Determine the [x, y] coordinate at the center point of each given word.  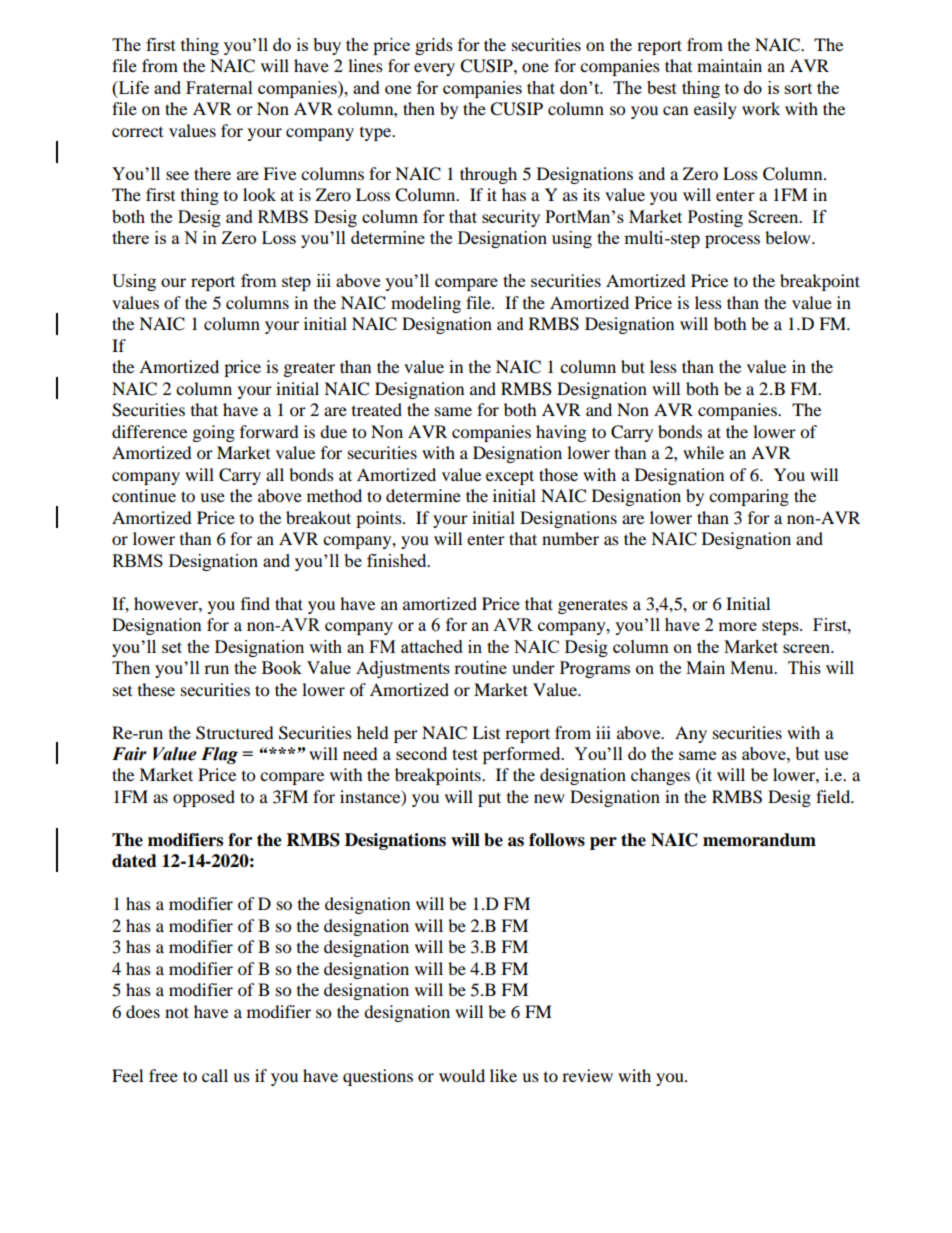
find [255, 603]
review [587, 1075]
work [761, 108]
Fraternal [219, 87]
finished [398, 560]
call [215, 1075]
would [462, 1075]
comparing [749, 497]
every [434, 69]
